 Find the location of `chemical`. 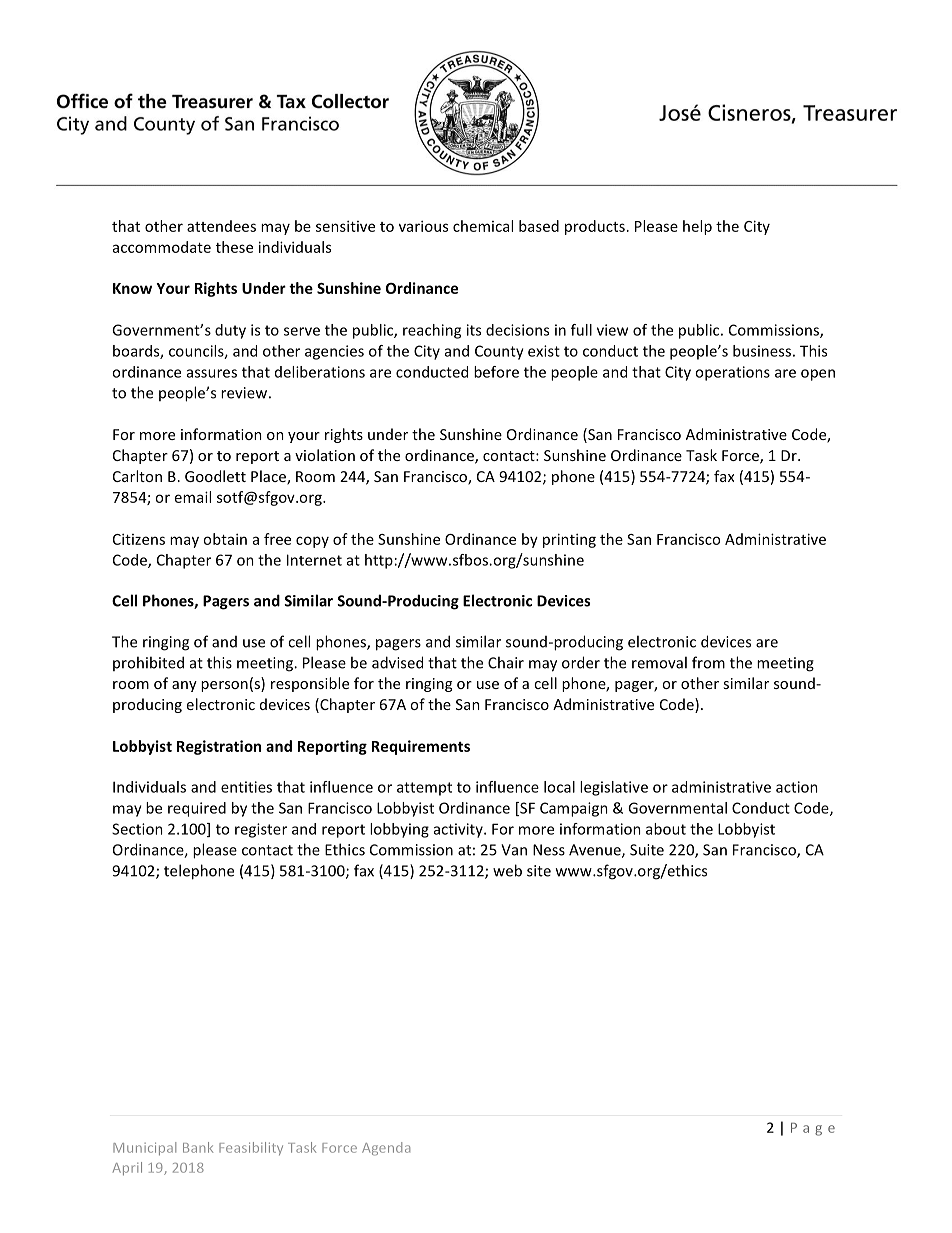

chemical is located at coordinates (483, 226).
